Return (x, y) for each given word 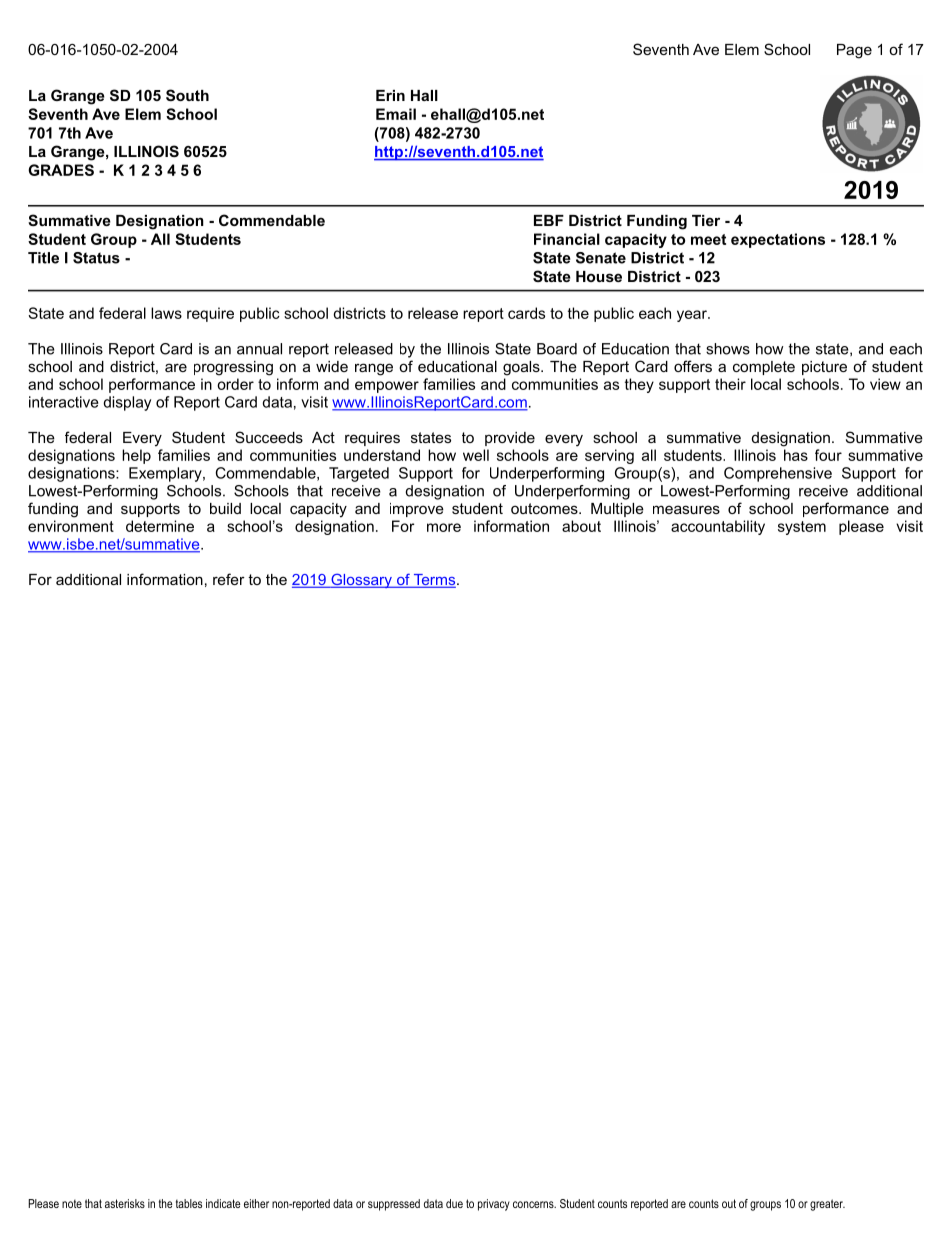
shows (728, 349)
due (454, 1203)
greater (827, 1205)
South (187, 95)
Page (854, 51)
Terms (434, 581)
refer (229, 579)
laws (166, 313)
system (802, 528)
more (444, 527)
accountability (718, 527)
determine (160, 526)
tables (189, 1203)
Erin (390, 95)
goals (522, 368)
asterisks (125, 1203)
